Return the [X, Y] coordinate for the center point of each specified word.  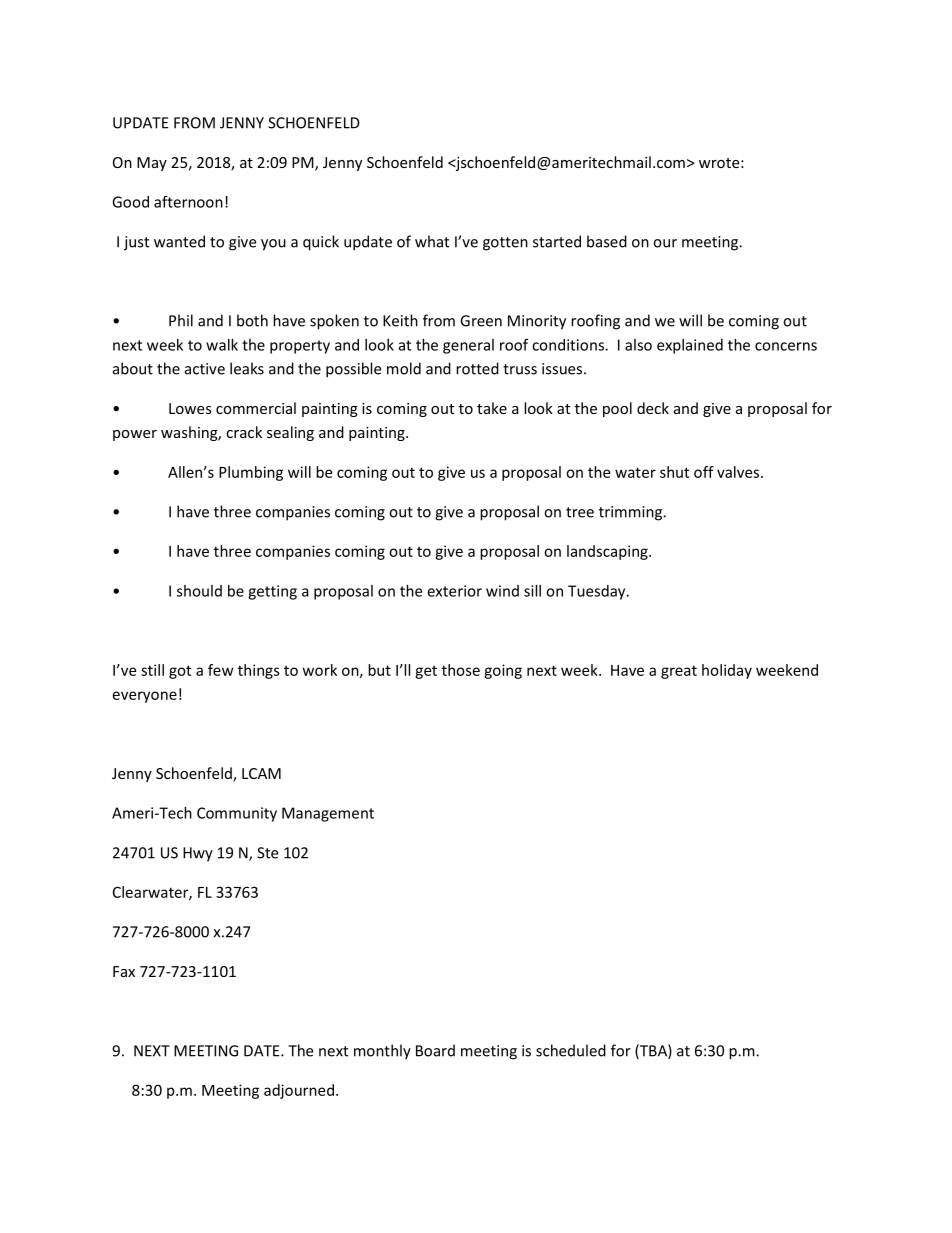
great [679, 672]
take [492, 408]
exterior [454, 591]
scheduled [571, 1050]
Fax [124, 971]
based [607, 241]
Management [328, 814]
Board [435, 1050]
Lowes [190, 408]
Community [237, 814]
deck [653, 408]
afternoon [188, 202]
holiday [727, 671]
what [432, 241]
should [199, 591]
